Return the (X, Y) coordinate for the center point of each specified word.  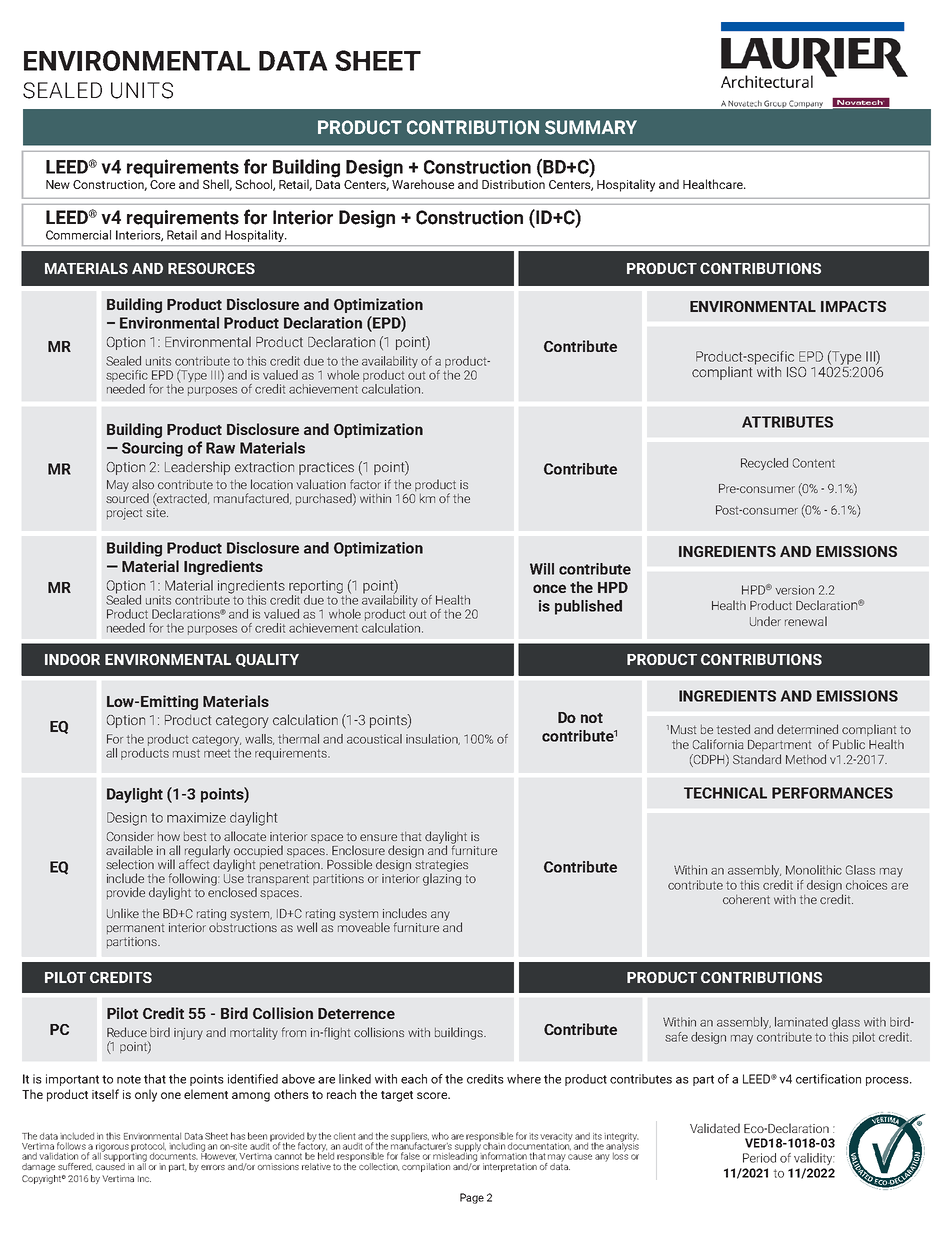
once (549, 588)
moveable (364, 926)
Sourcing (152, 449)
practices (326, 468)
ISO (796, 372)
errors (213, 1167)
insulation (433, 739)
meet (217, 753)
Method (806, 759)
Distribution (513, 183)
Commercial (78, 235)
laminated (801, 1022)
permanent (135, 929)
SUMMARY (591, 127)
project (124, 514)
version (794, 590)
